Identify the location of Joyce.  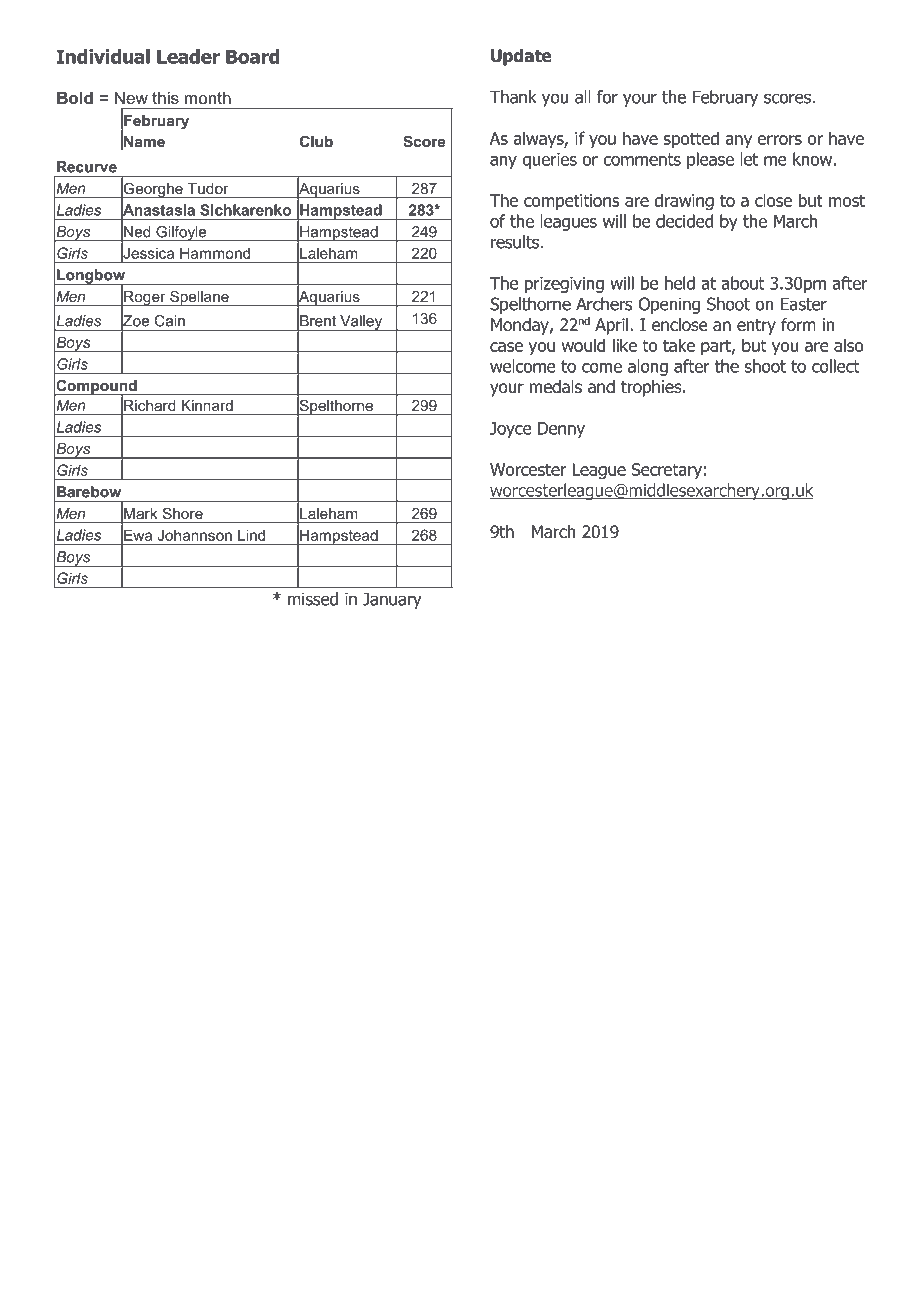
(511, 430).
